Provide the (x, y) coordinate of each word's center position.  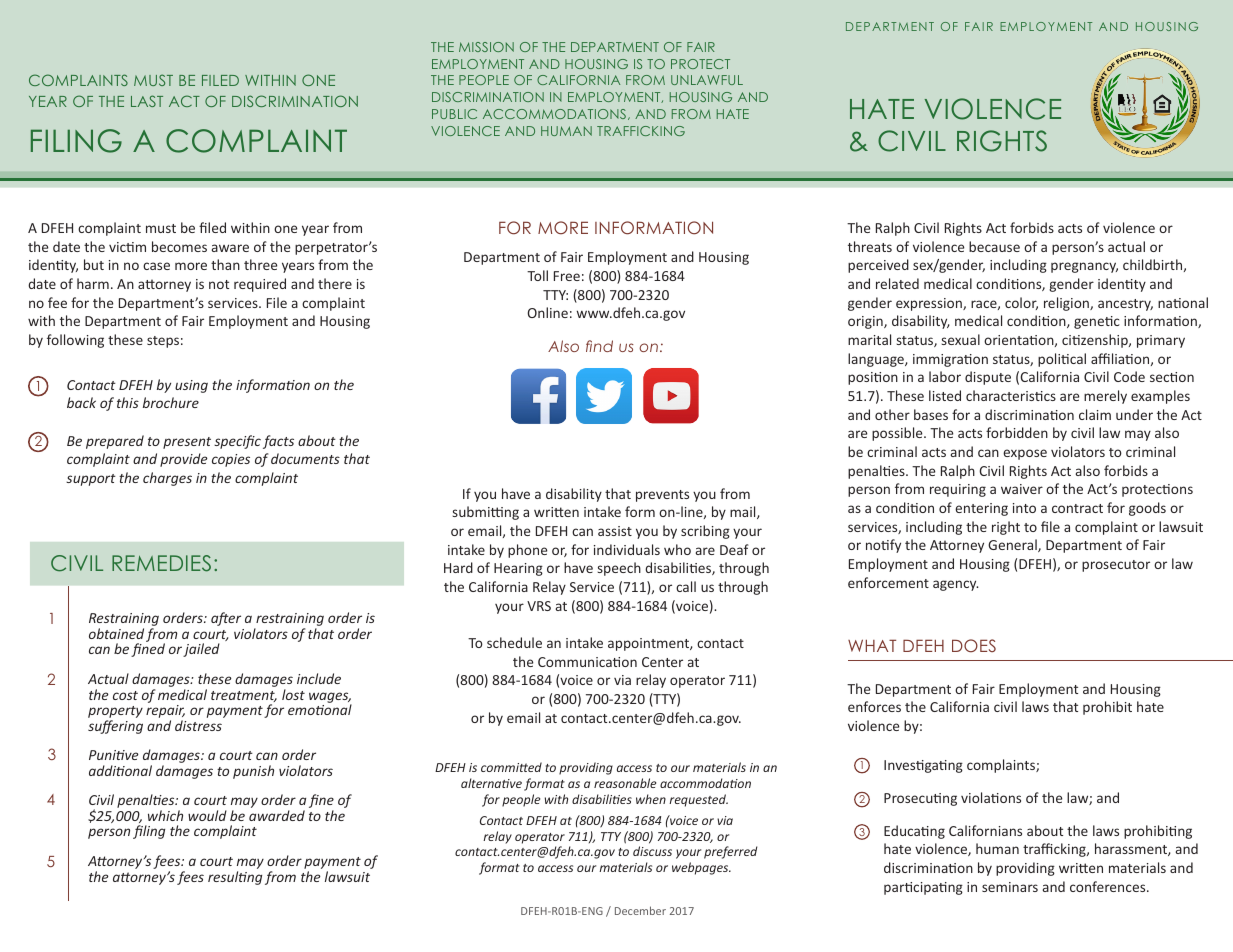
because (994, 246)
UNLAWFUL (707, 80)
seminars (1010, 887)
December (640, 910)
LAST (147, 101)
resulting (235, 878)
